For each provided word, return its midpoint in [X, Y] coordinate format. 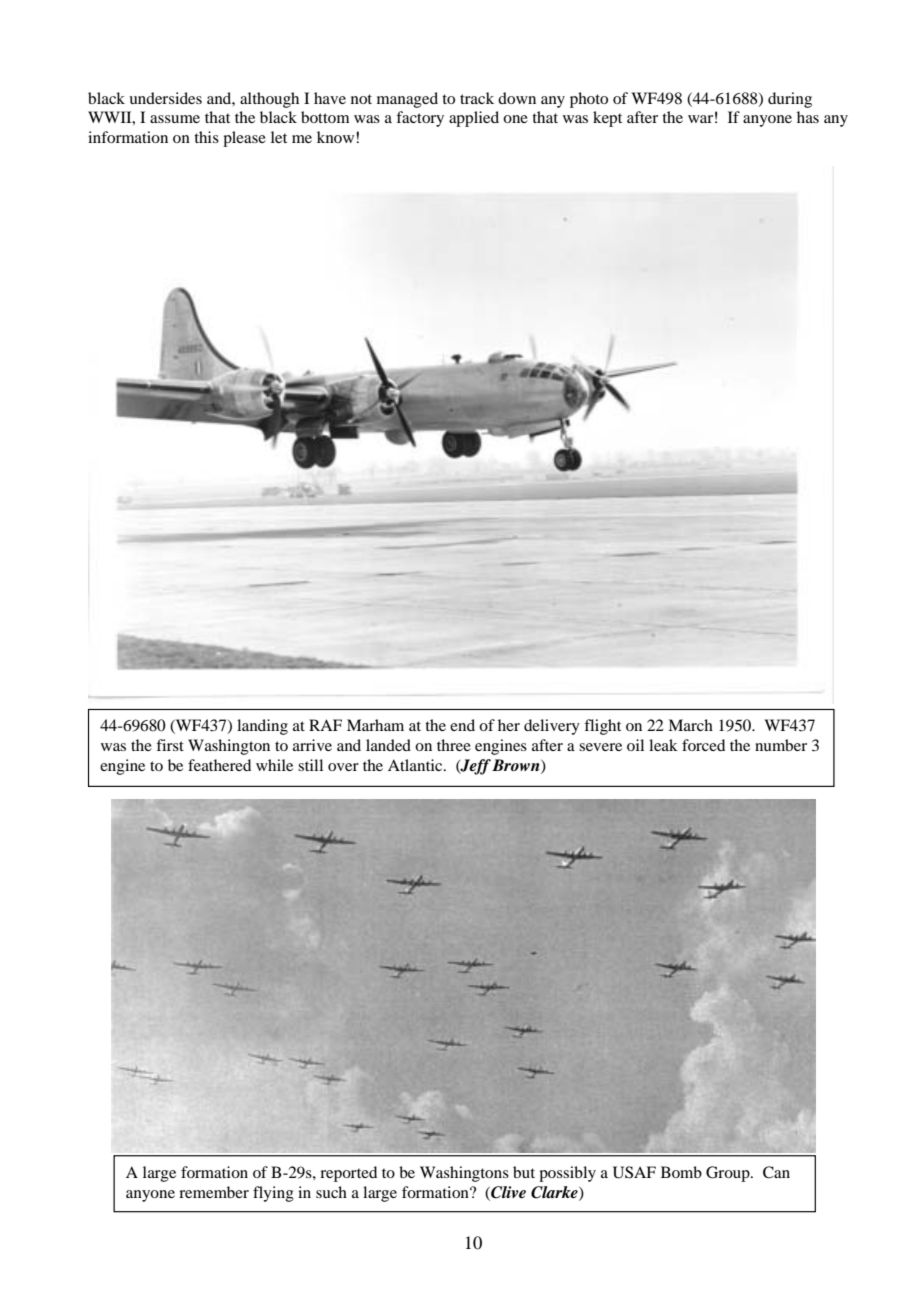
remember [214, 1192]
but [524, 1172]
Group [729, 1174]
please [244, 139]
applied [474, 119]
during [790, 100]
